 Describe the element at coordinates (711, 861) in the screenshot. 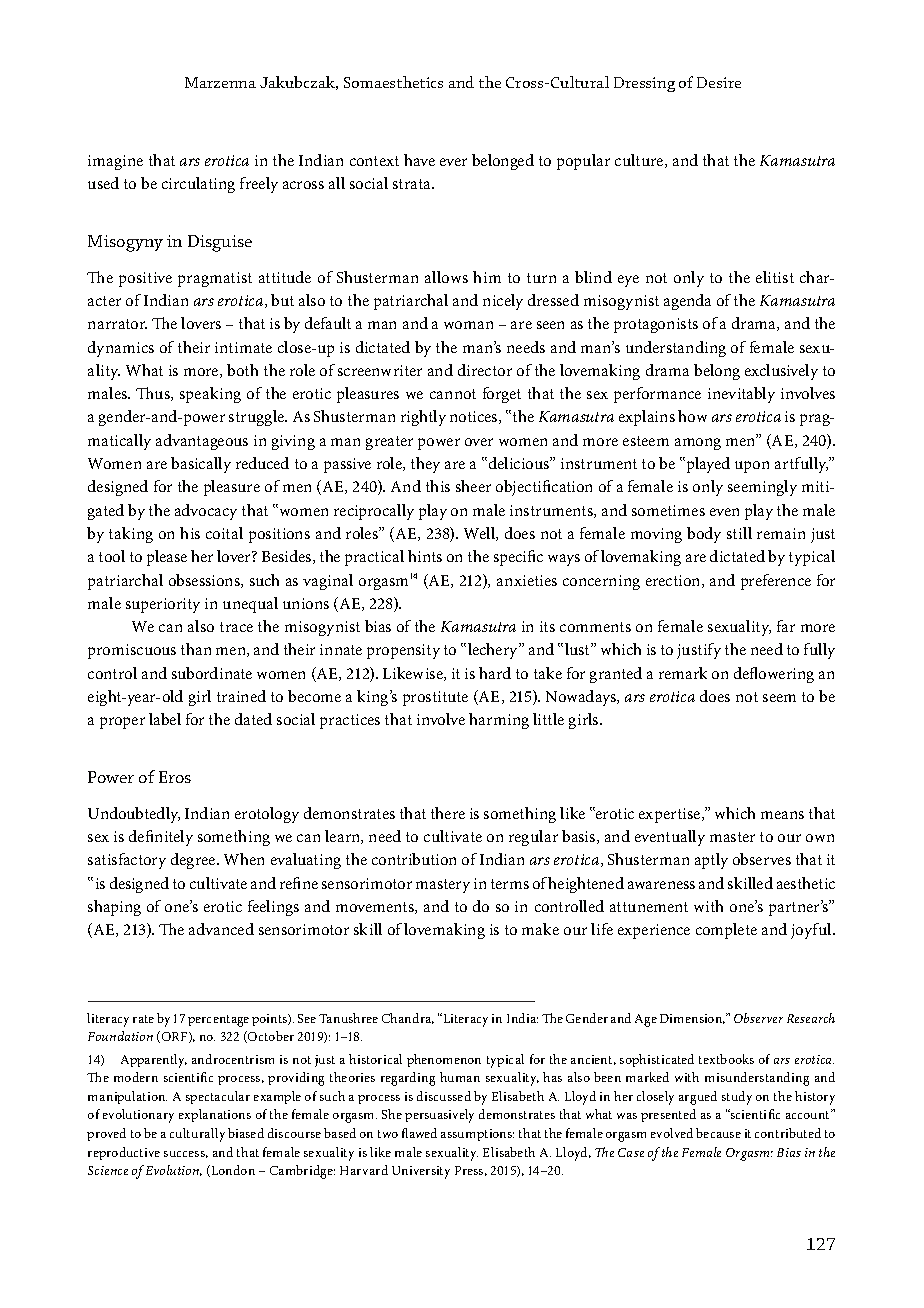

I see `aptly` at that location.
